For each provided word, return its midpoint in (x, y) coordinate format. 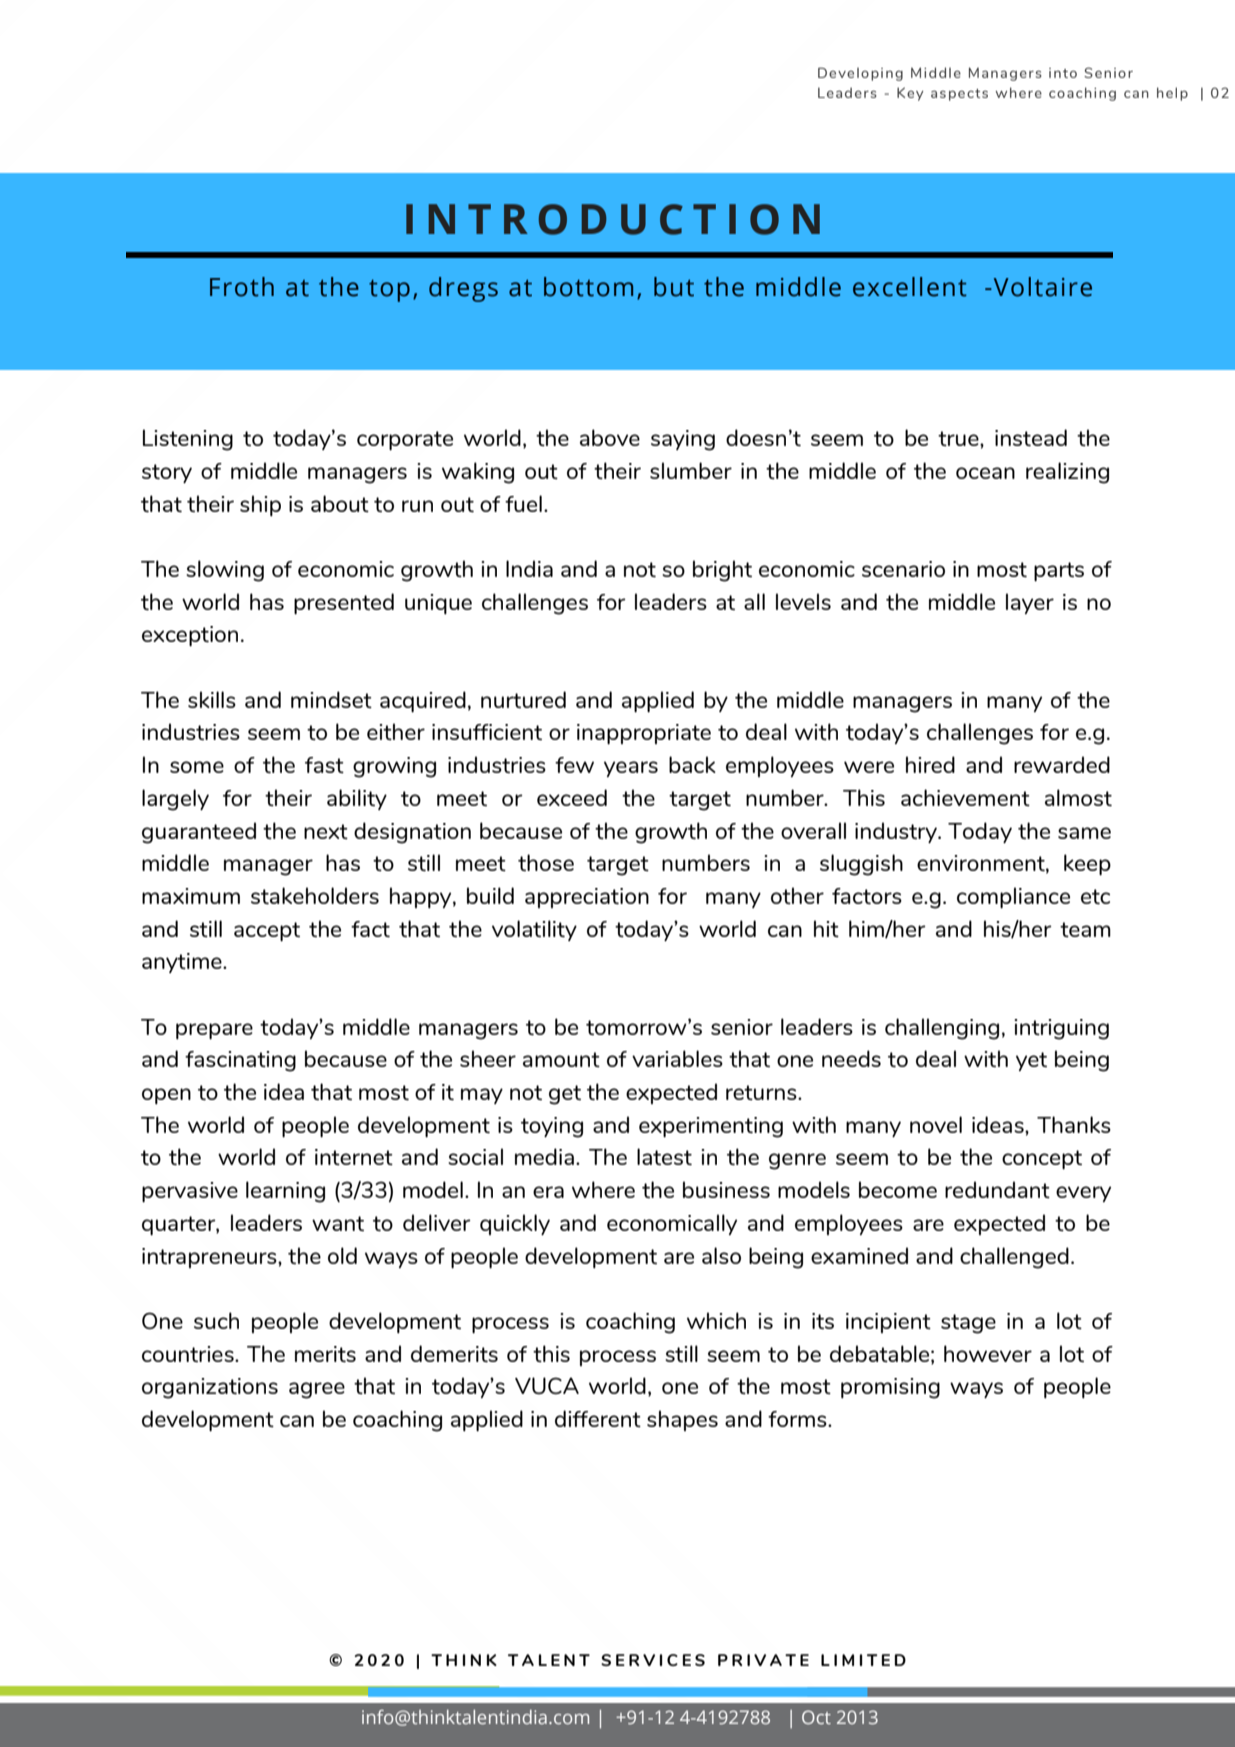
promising (890, 1388)
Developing (860, 74)
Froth (242, 287)
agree (317, 1390)
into (1063, 73)
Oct (816, 1717)
